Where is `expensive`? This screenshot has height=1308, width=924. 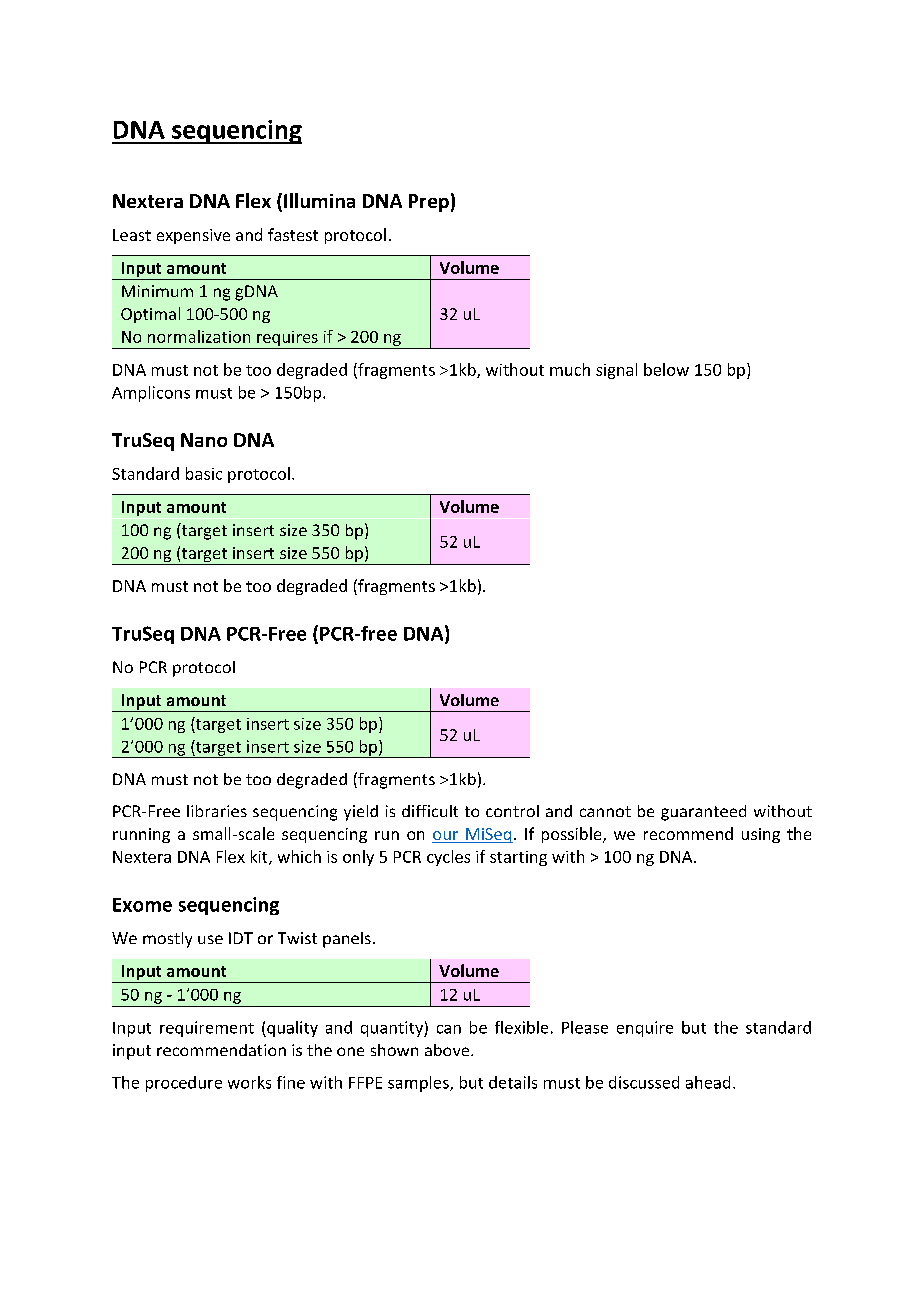 expensive is located at coordinates (193, 236).
